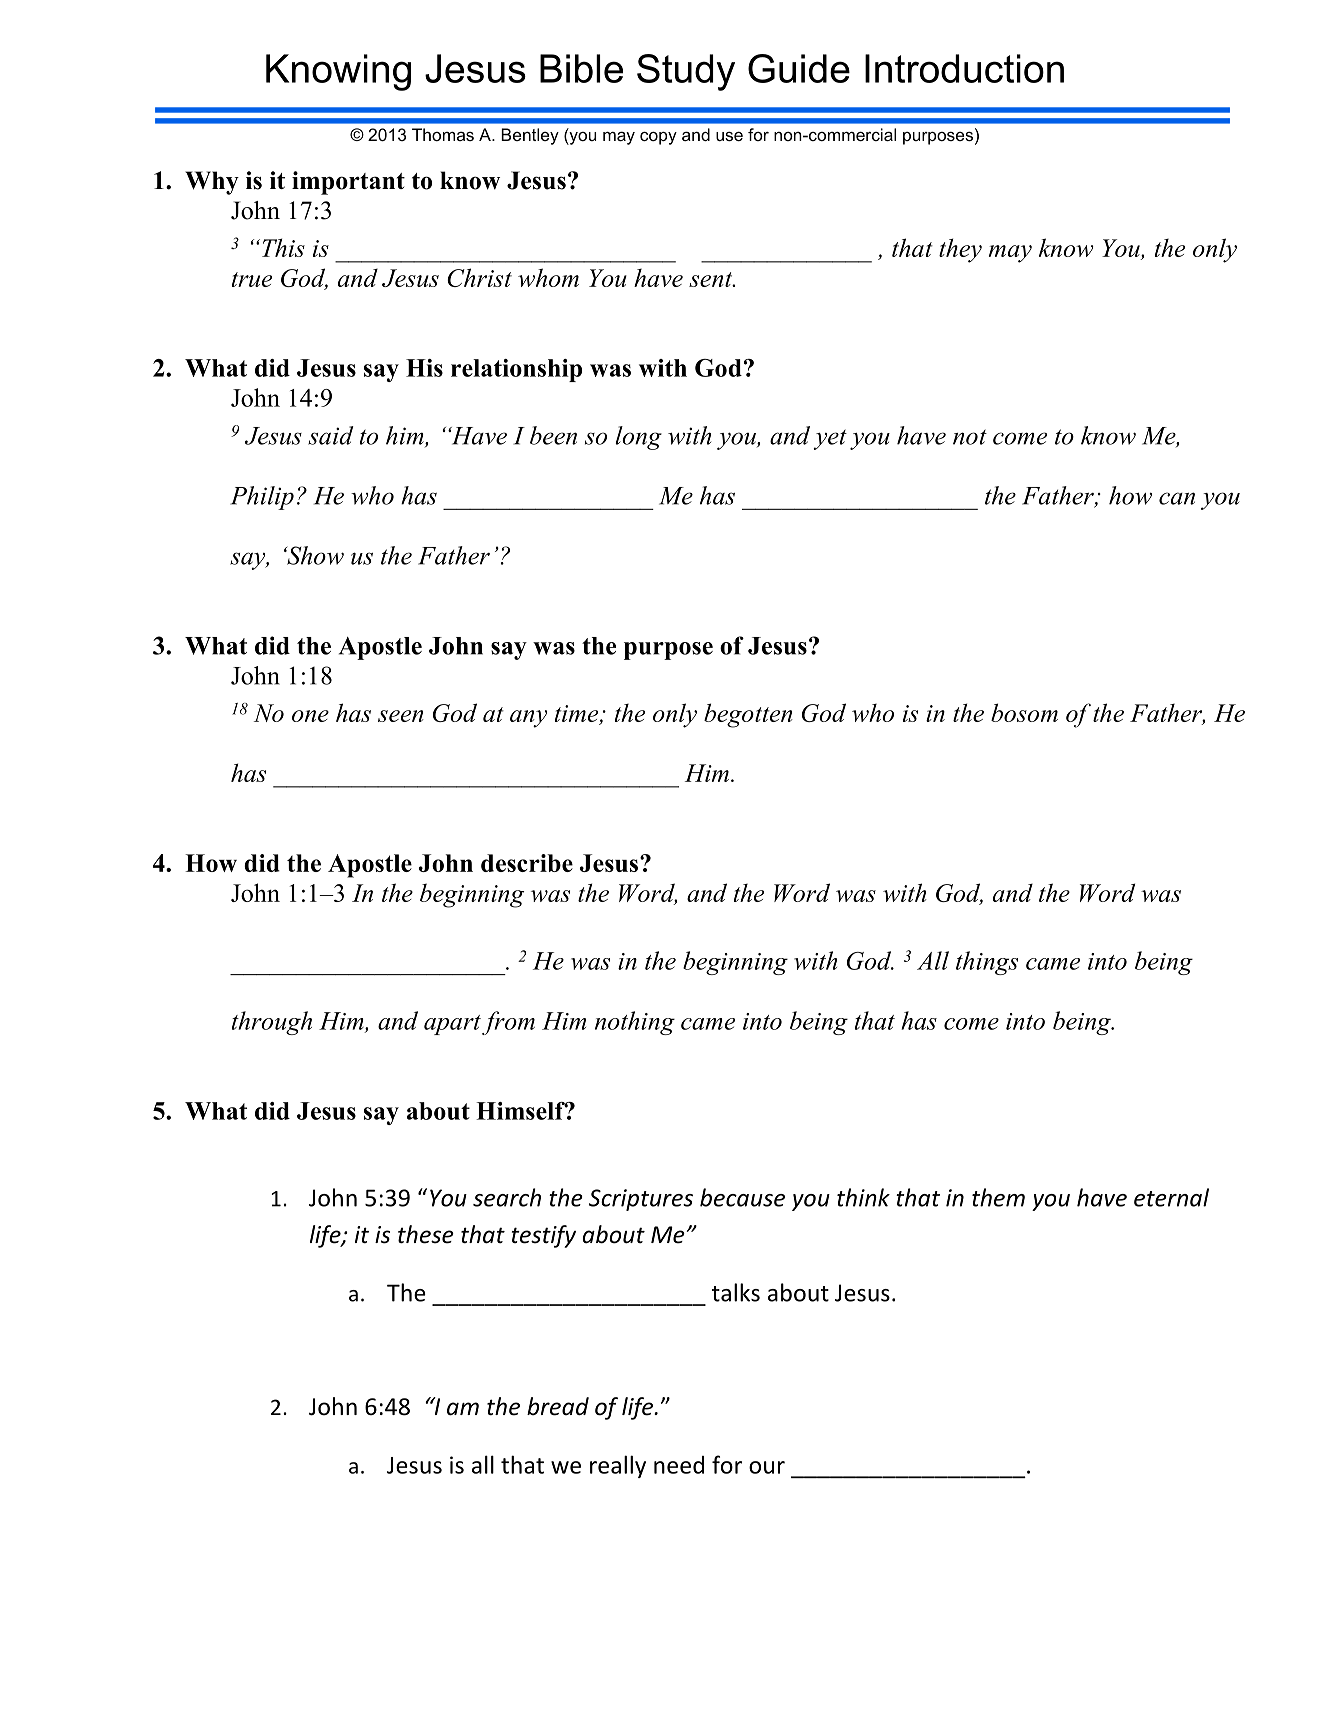  Describe the element at coordinates (964, 68) in the screenshot. I see `Introduction` at that location.
